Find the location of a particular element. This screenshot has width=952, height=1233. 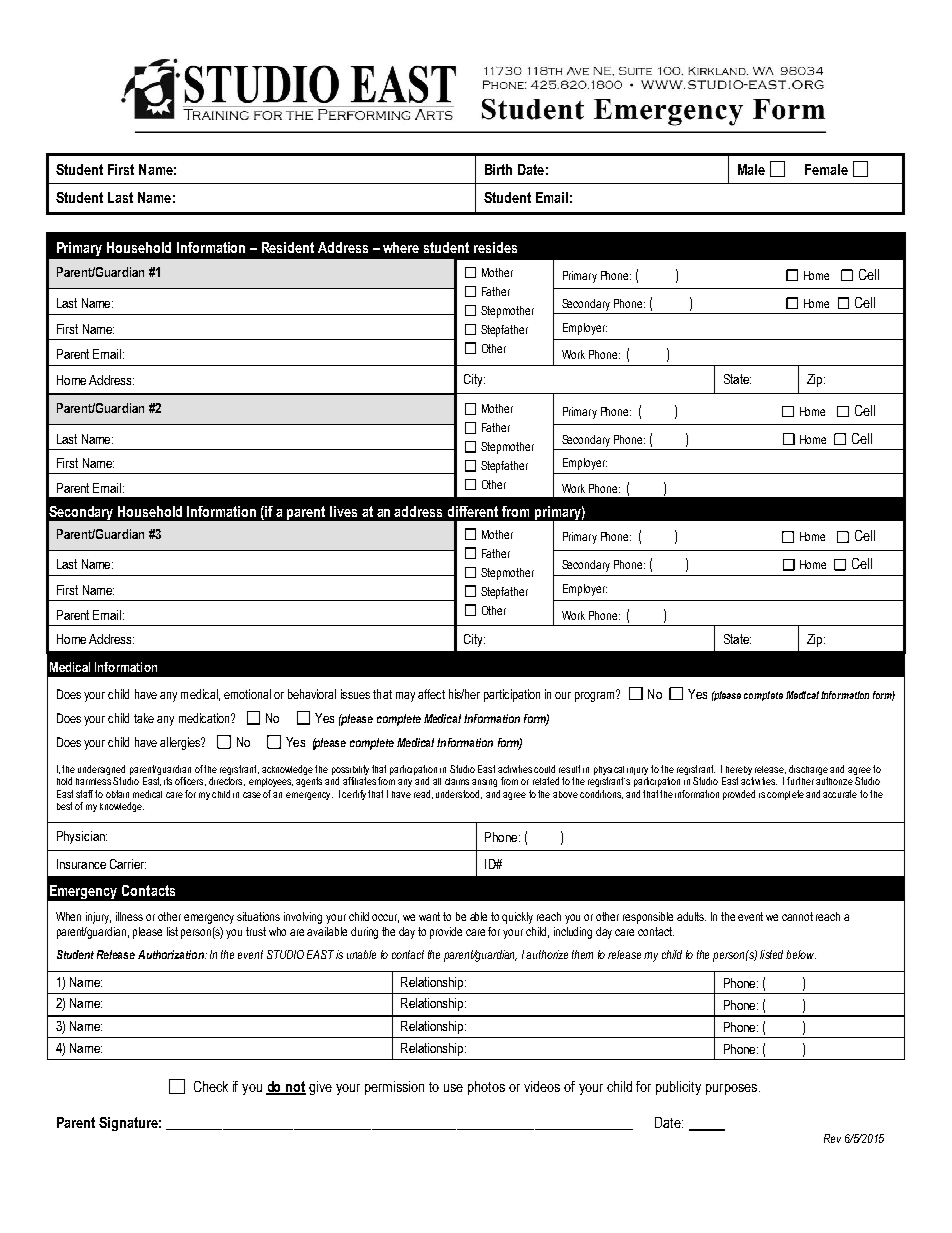

cannot is located at coordinates (797, 916).
